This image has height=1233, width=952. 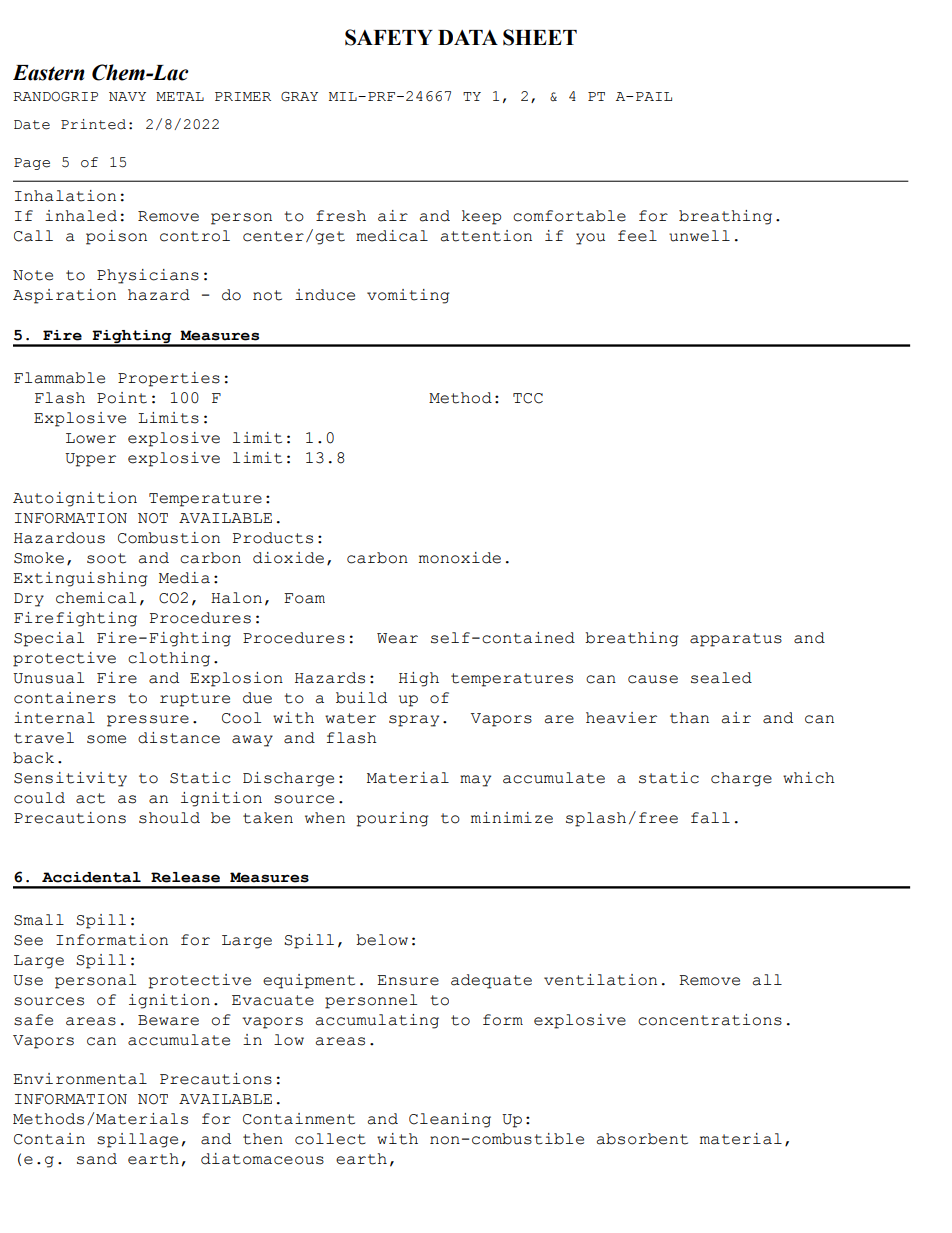 I want to click on Accidental, so click(x=91, y=877).
